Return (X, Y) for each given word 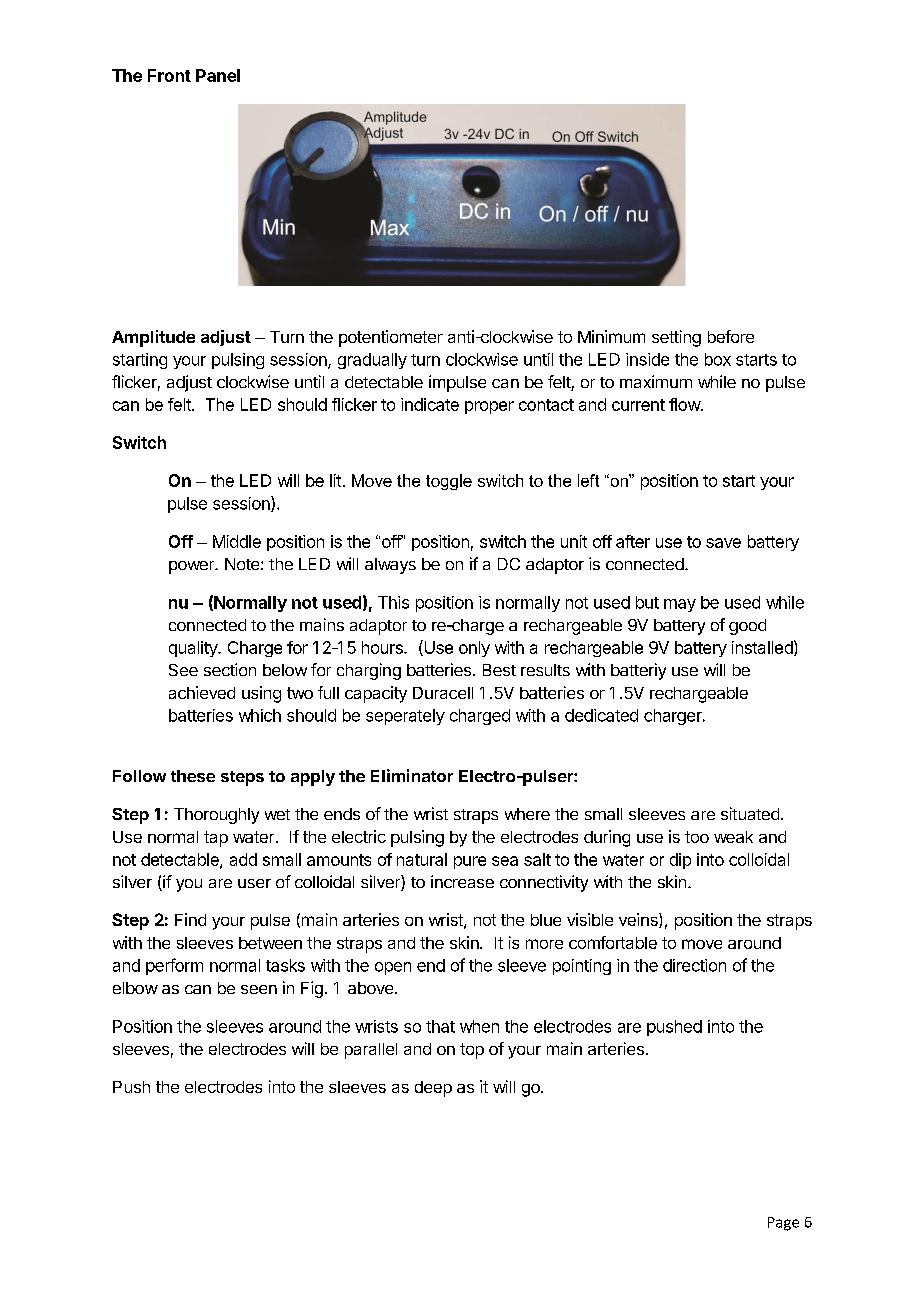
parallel (371, 1051)
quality (194, 649)
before (731, 336)
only (474, 649)
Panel (218, 75)
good (747, 627)
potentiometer (391, 338)
